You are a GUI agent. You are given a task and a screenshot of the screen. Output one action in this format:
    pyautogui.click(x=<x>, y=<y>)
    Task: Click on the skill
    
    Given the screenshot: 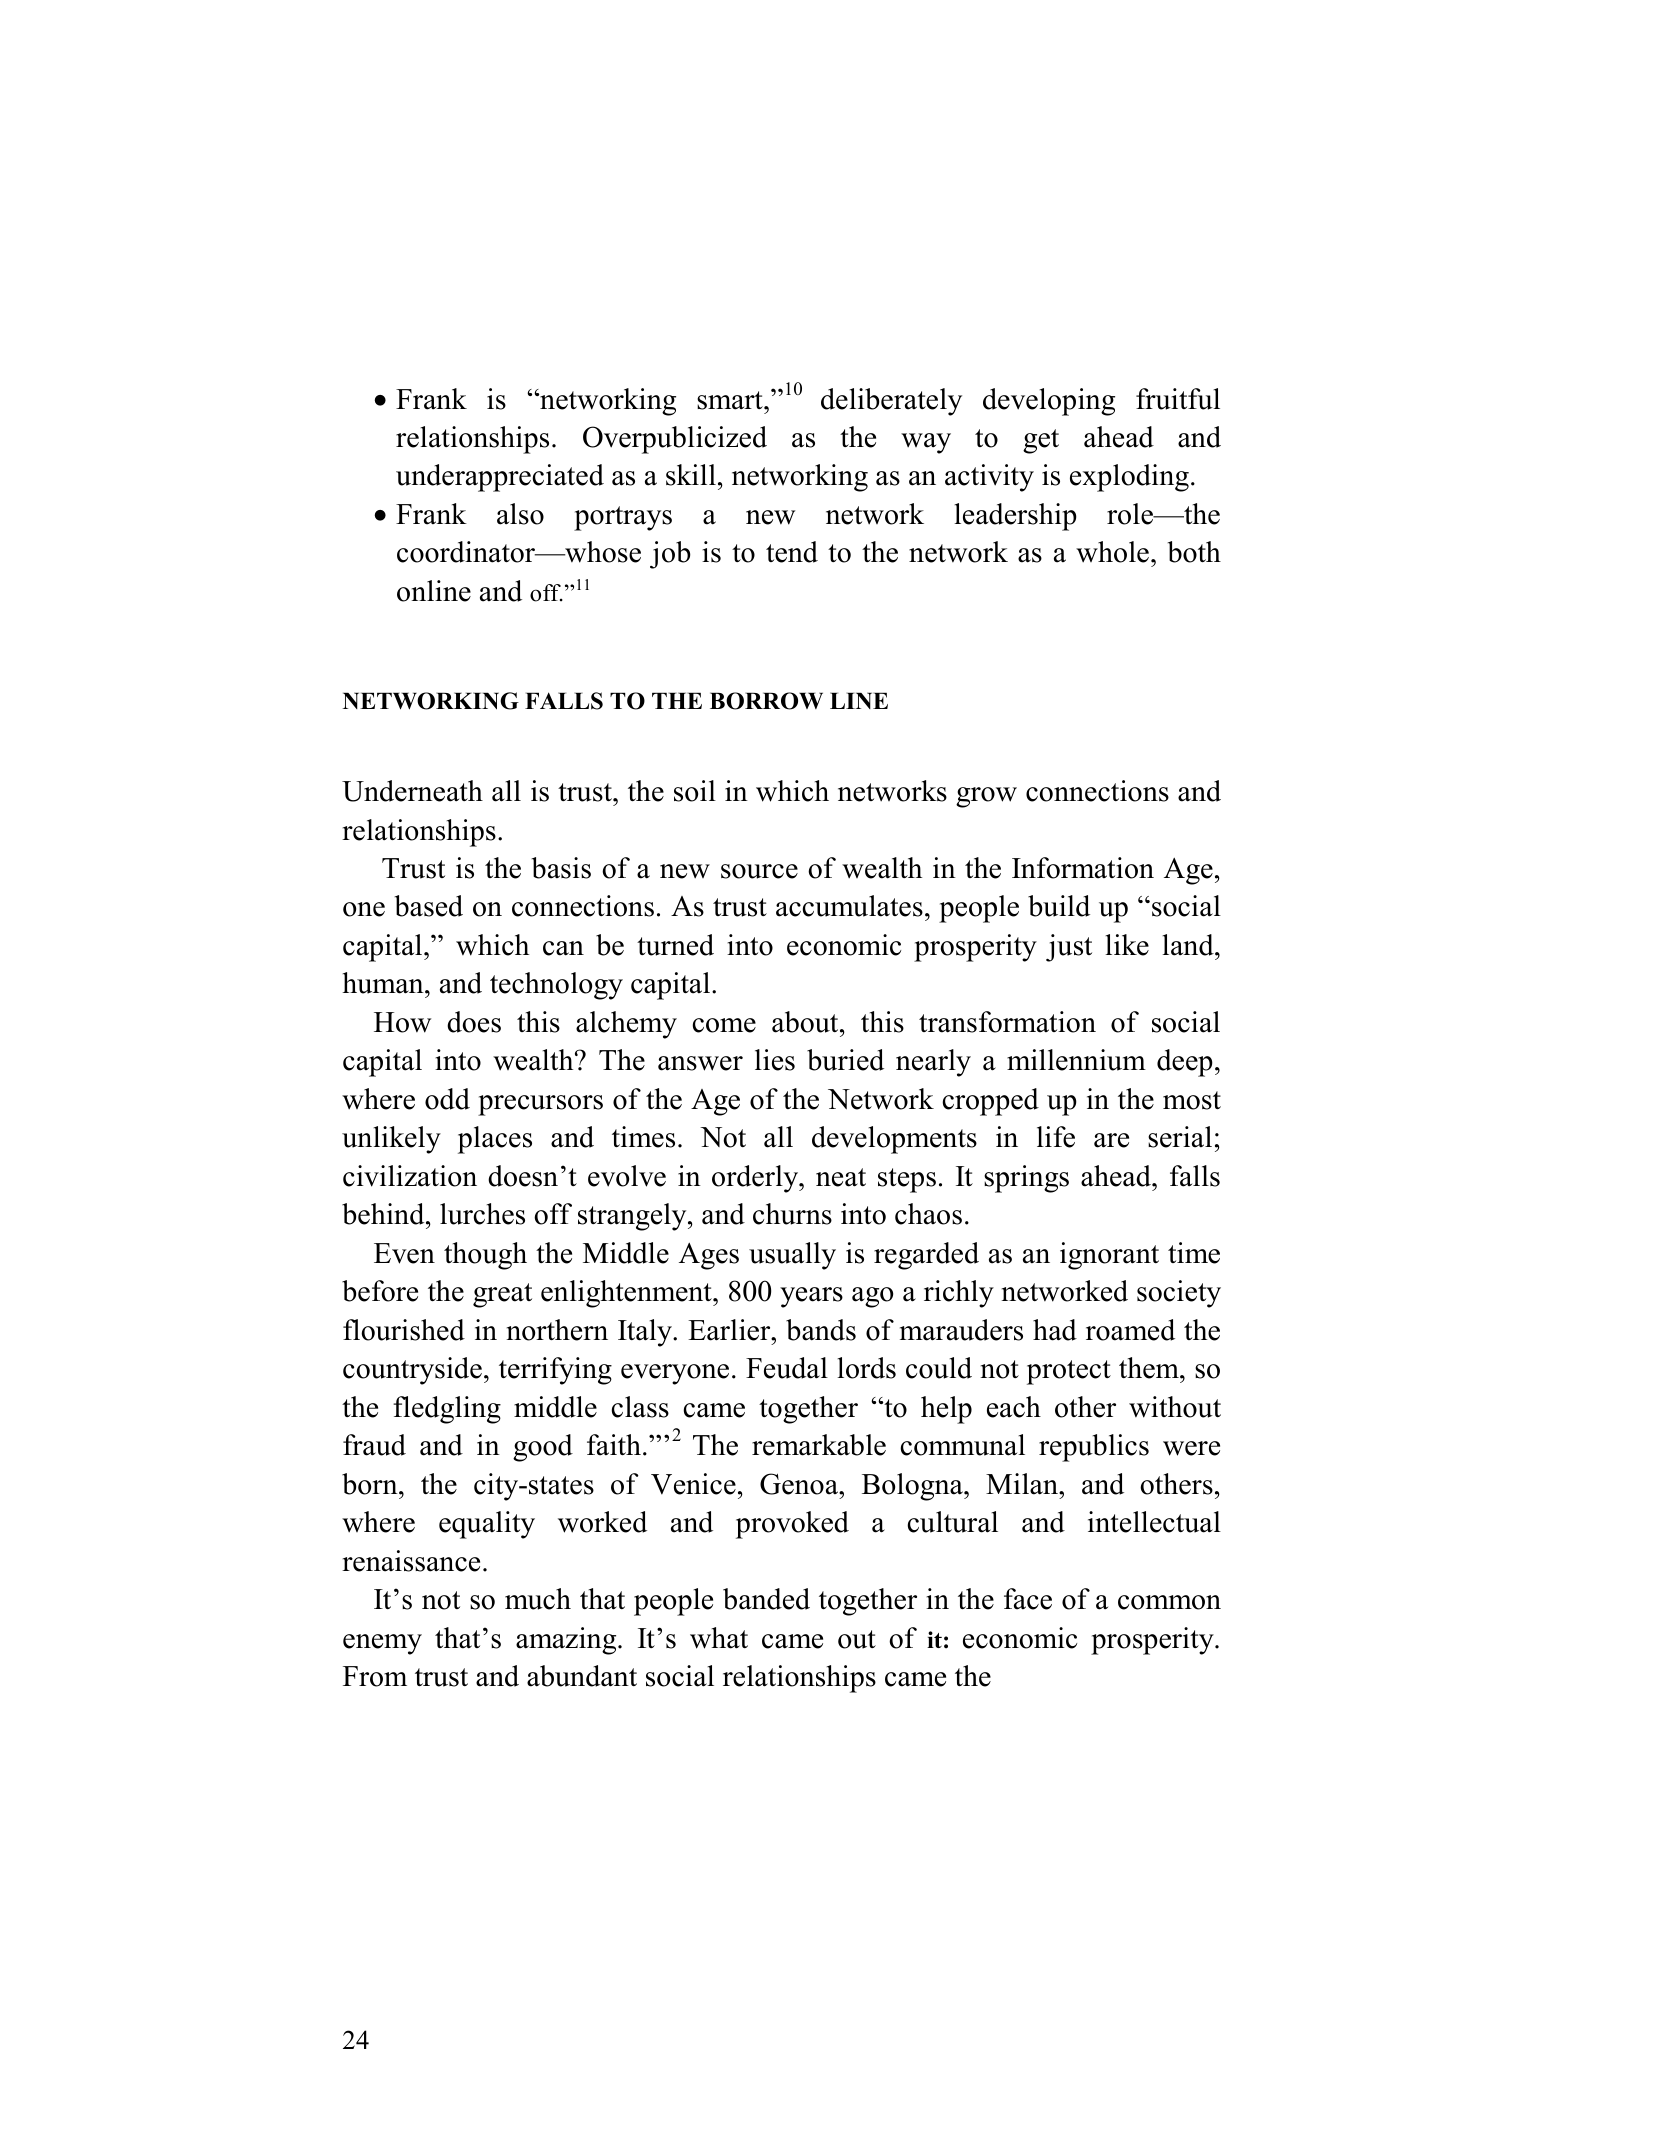 What is the action you would take?
    pyautogui.click(x=691, y=475)
